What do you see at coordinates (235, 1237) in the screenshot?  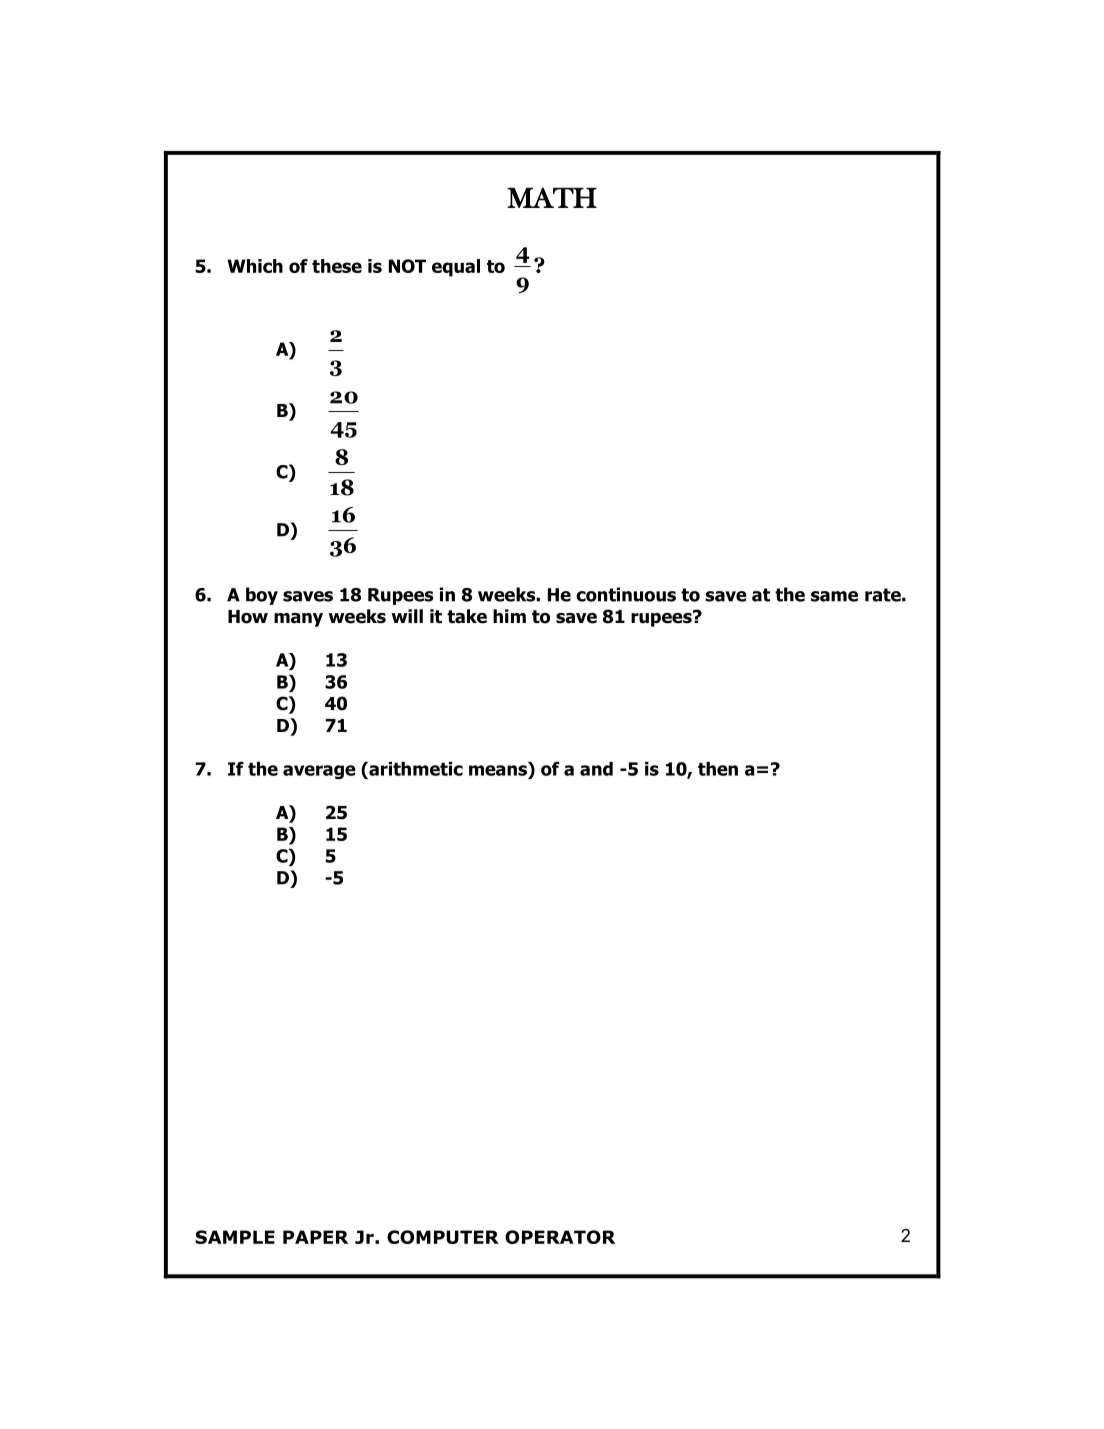 I see `SAMPLE` at bounding box center [235, 1237].
